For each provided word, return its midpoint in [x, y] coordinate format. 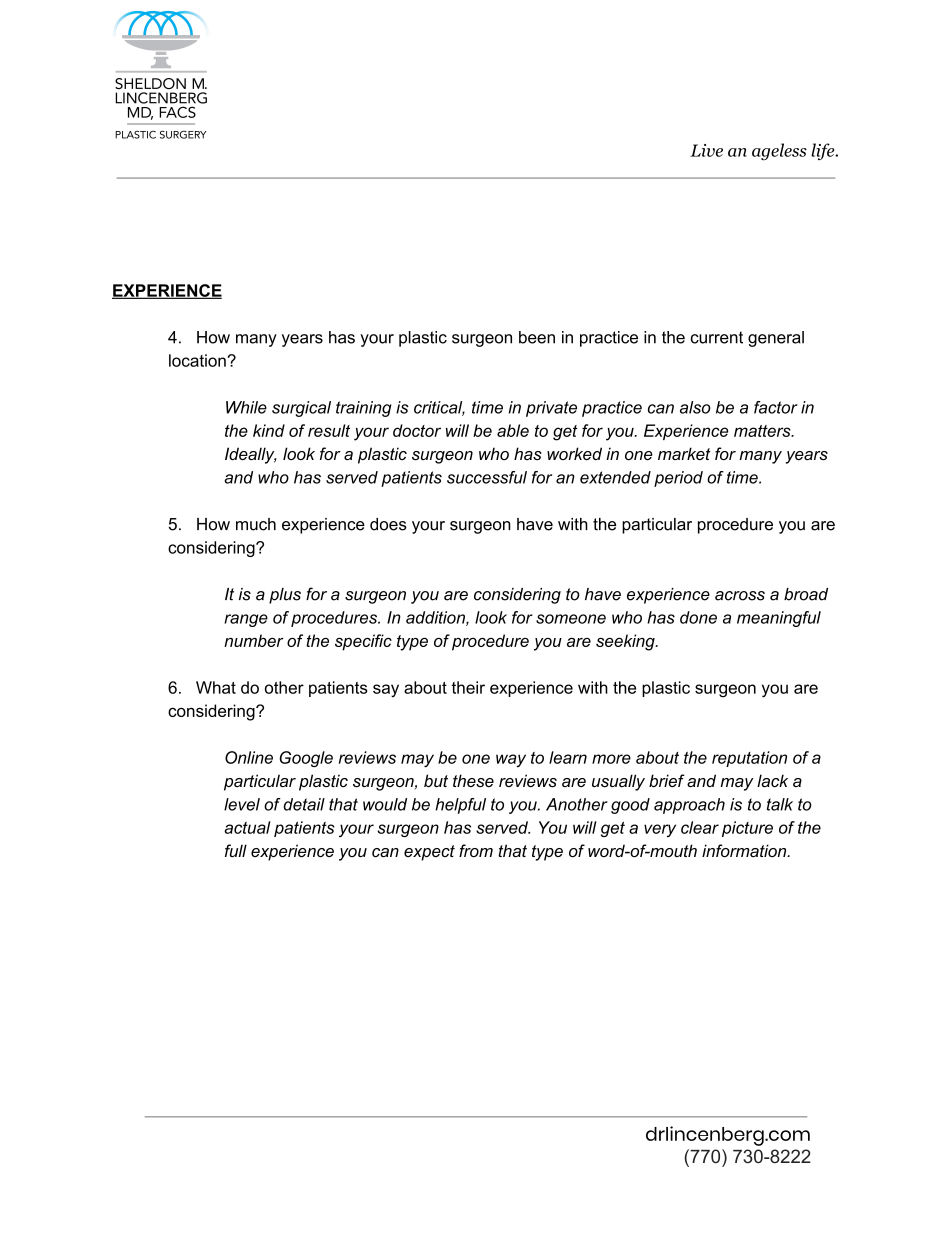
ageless [779, 152]
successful [487, 477]
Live [706, 150]
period [678, 479]
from [476, 850]
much [256, 524]
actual [247, 827]
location [198, 360]
